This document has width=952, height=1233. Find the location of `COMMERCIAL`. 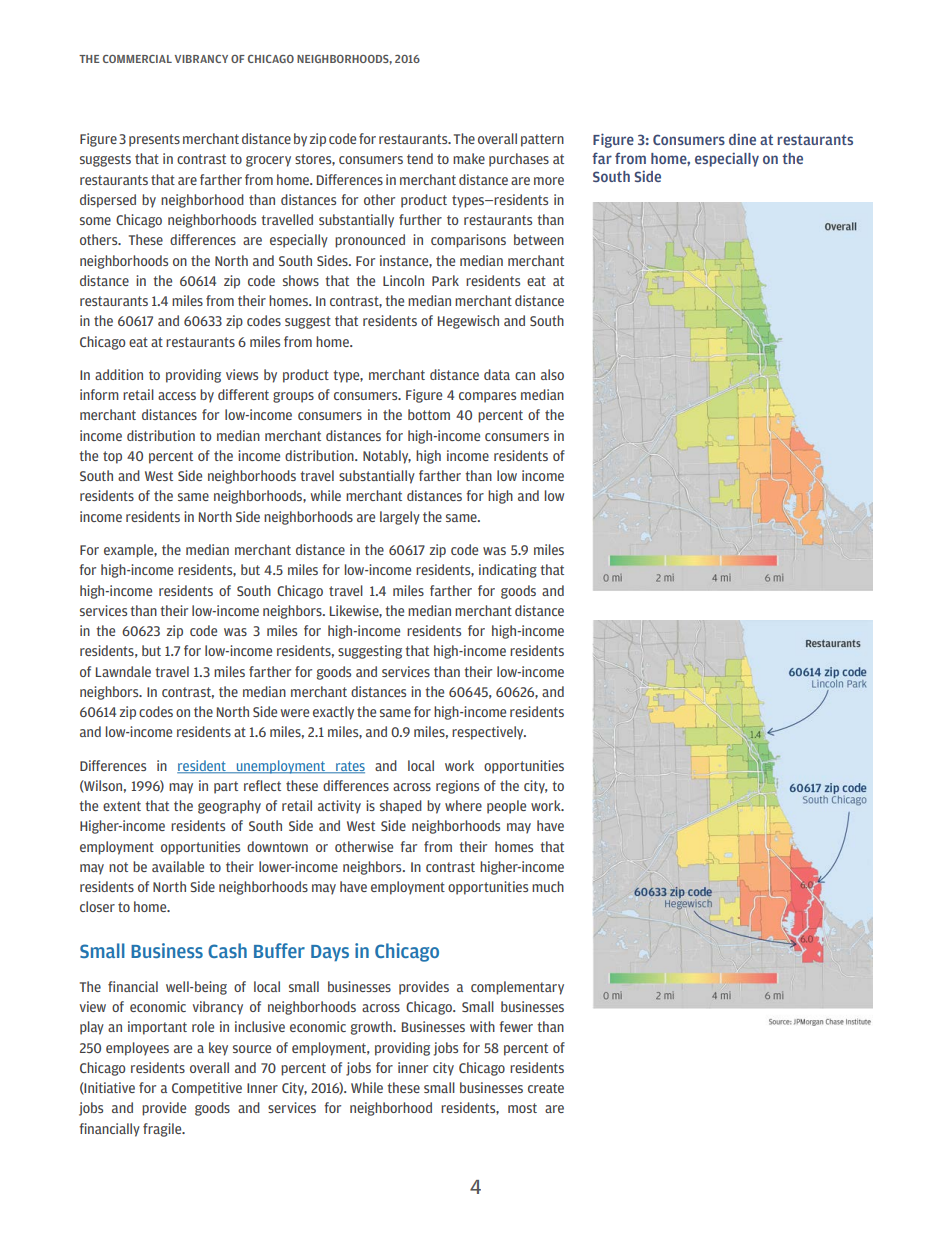

COMMERCIAL is located at coordinates (137, 59).
